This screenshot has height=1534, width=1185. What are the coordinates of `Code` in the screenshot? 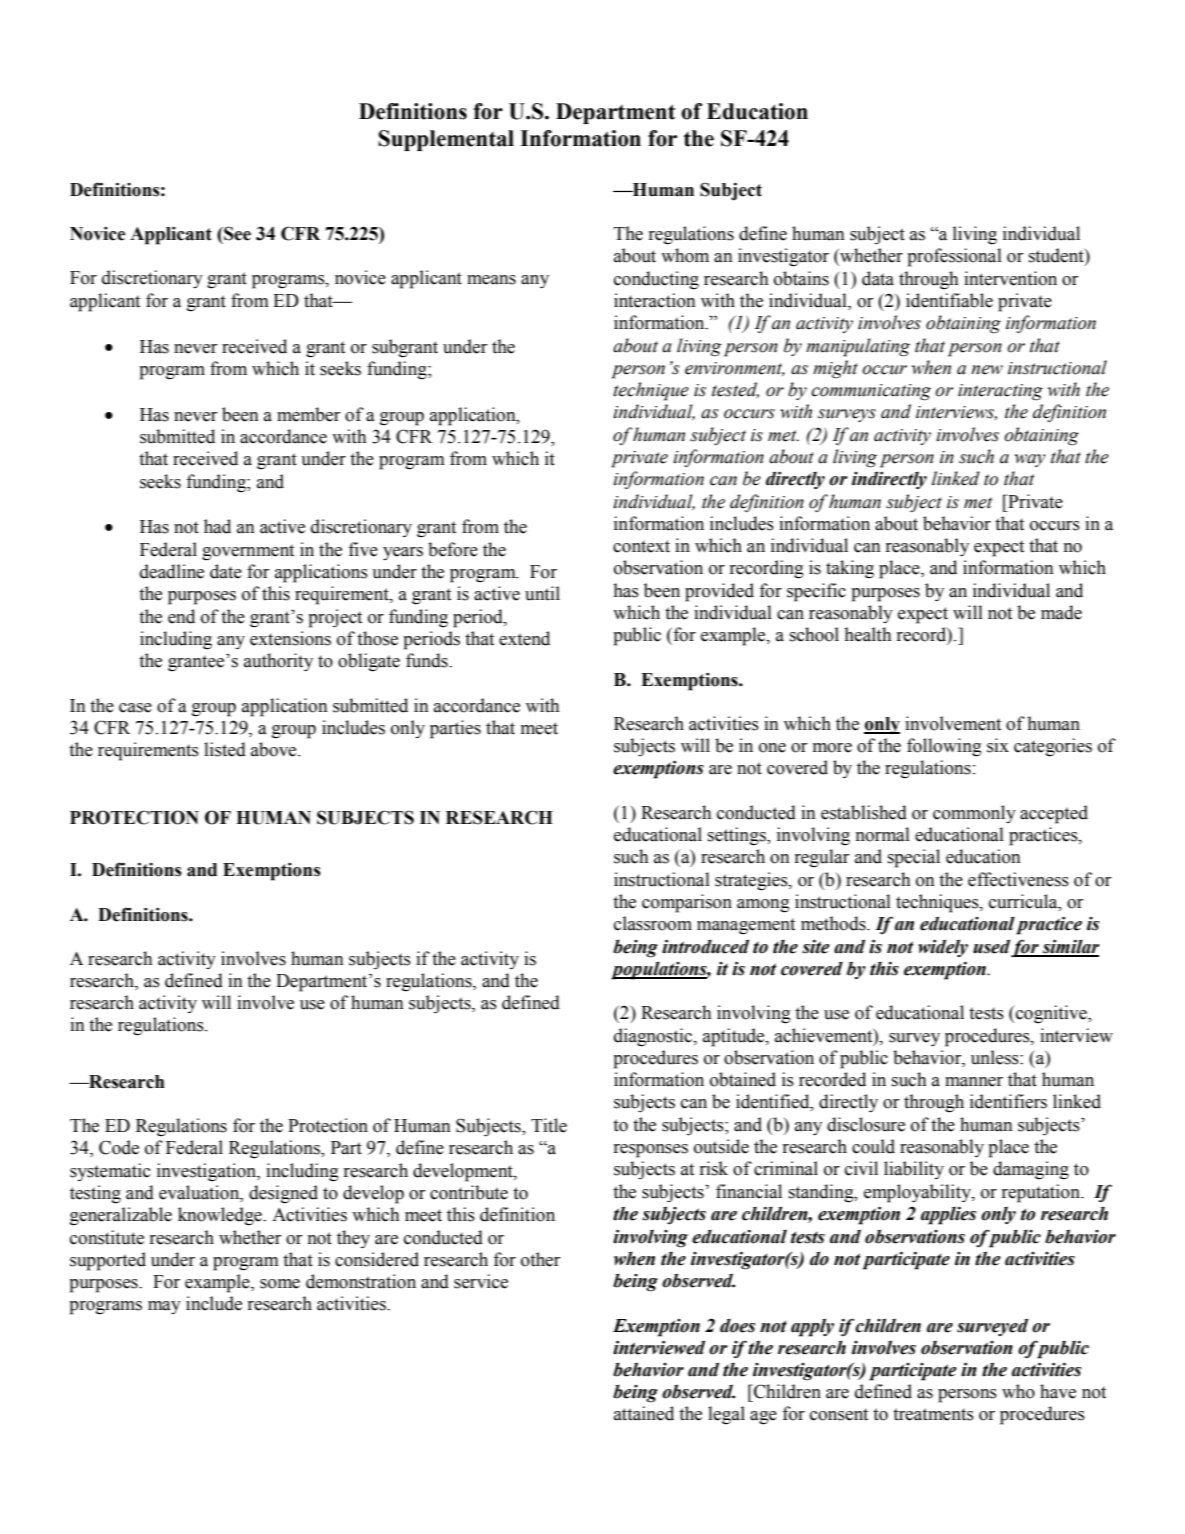 It's located at (119, 1147).
